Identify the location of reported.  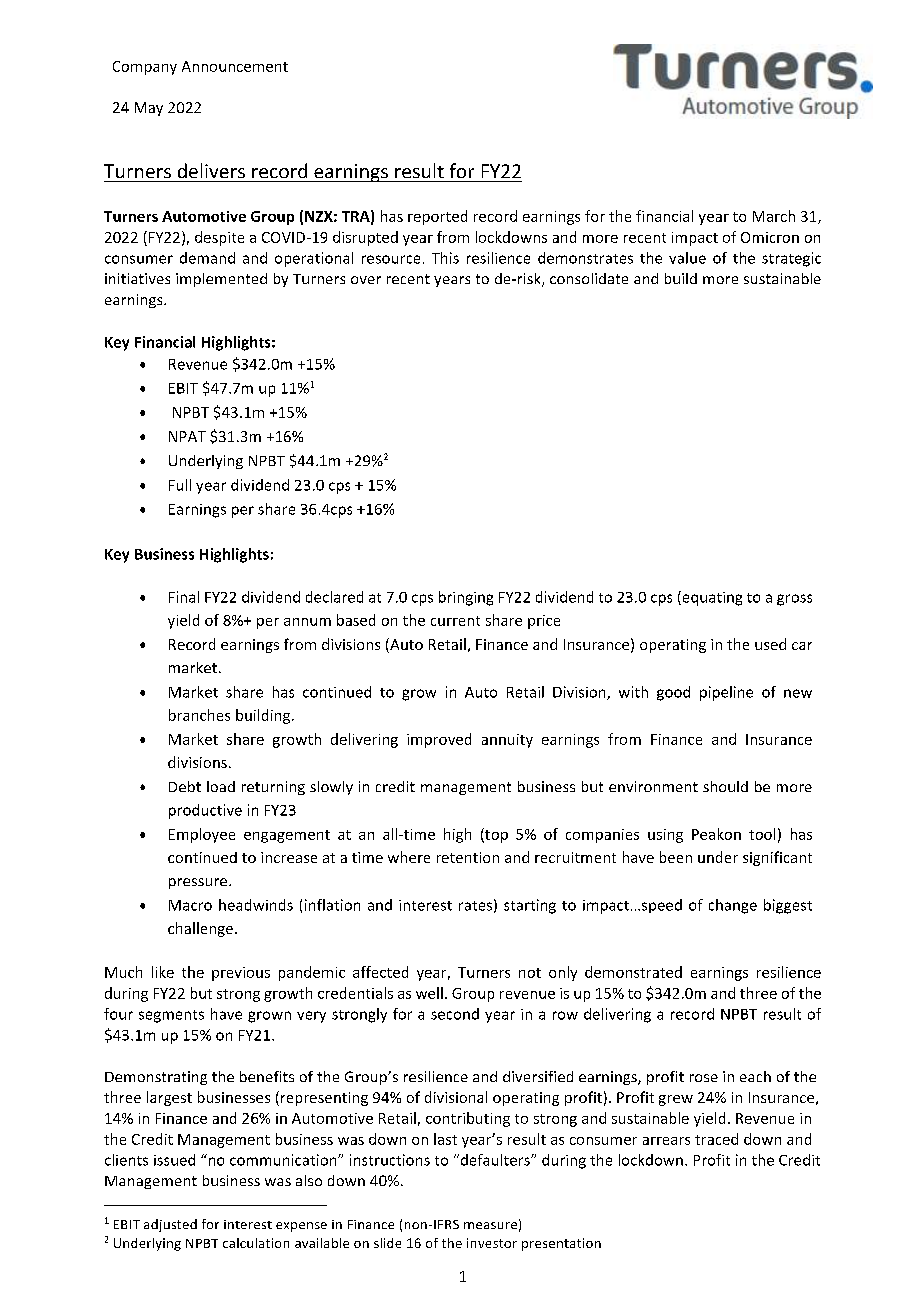
(437, 217).
